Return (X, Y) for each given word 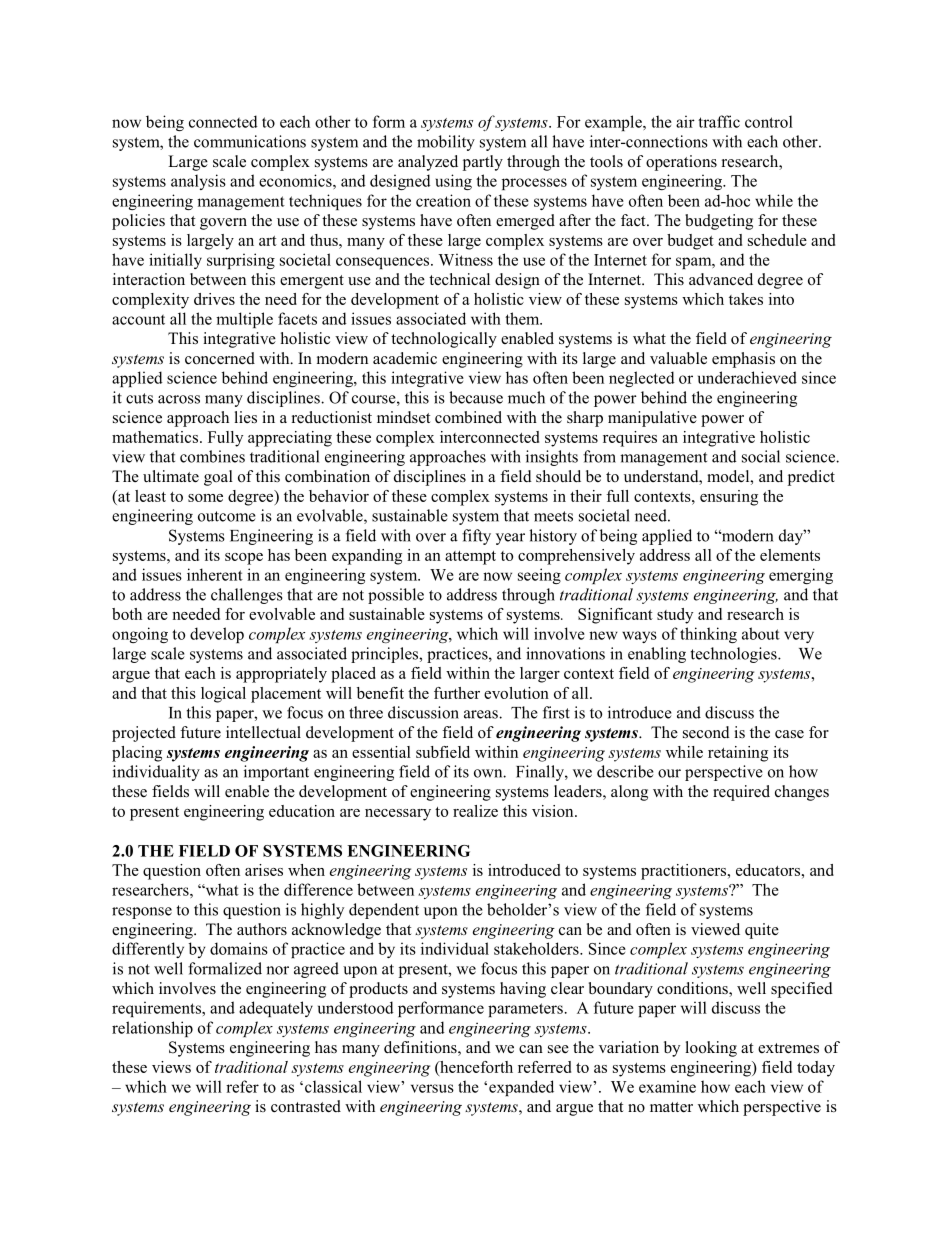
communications (250, 141)
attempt (470, 558)
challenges (247, 596)
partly (483, 163)
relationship (152, 1029)
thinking (708, 635)
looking (711, 1049)
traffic (719, 121)
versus (432, 1088)
